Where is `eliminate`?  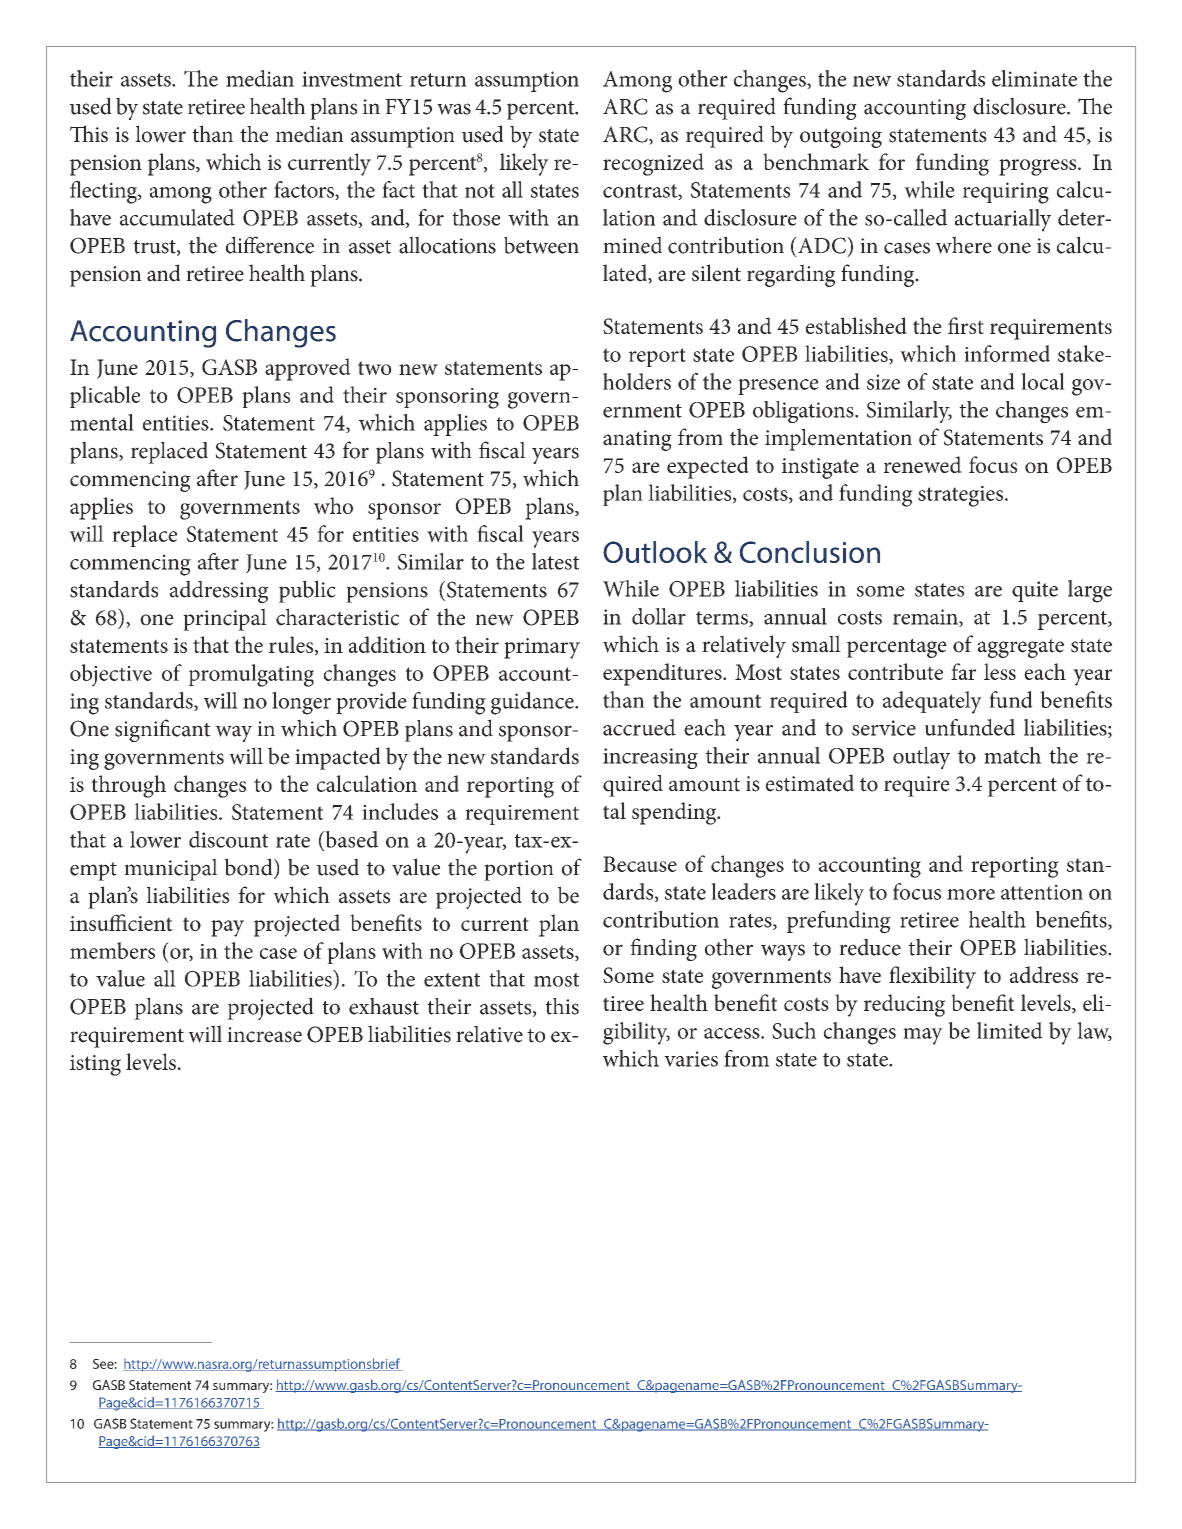 eliminate is located at coordinates (1034, 78).
